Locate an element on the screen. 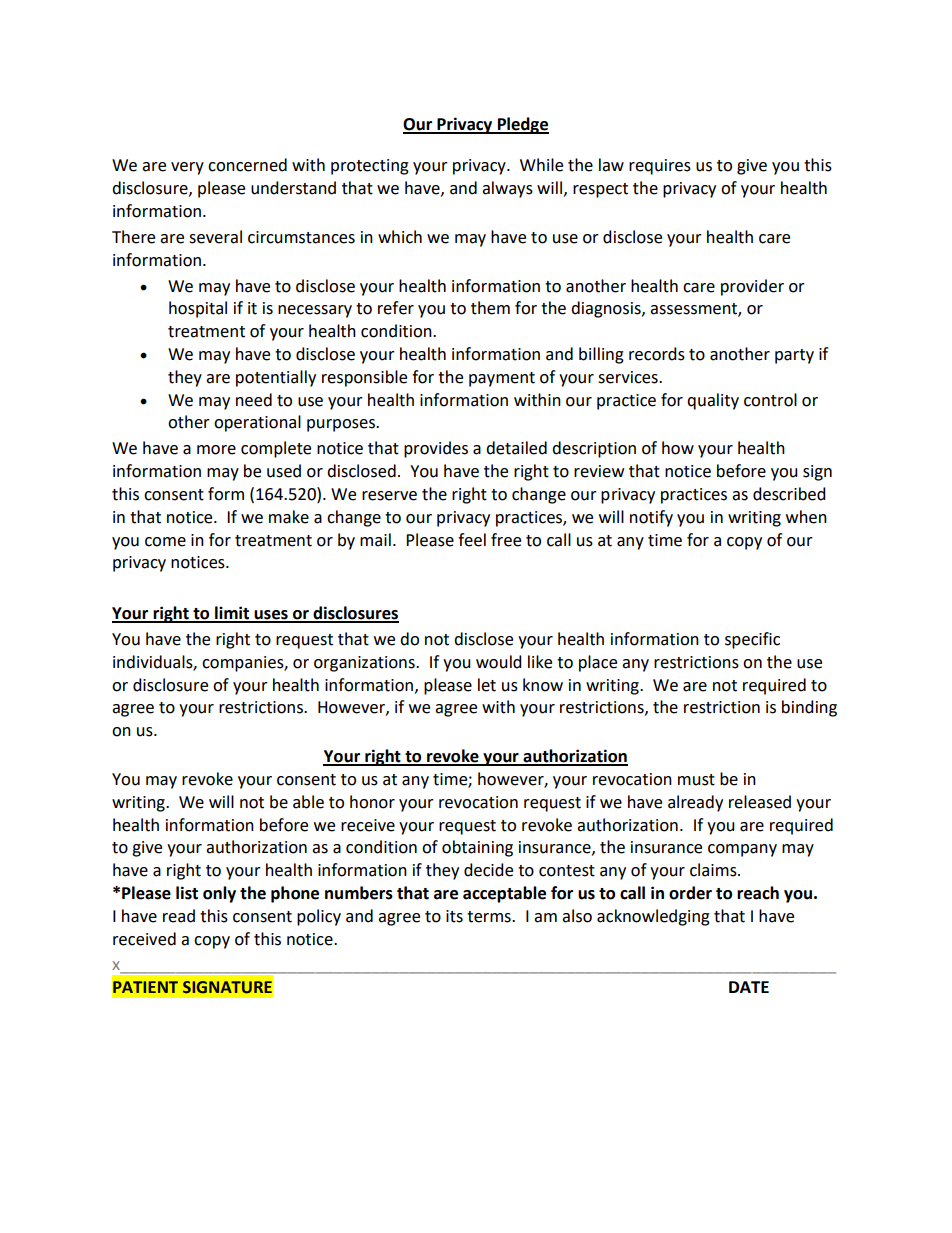 The height and width of the screenshot is (1233, 952). very is located at coordinates (187, 168).
